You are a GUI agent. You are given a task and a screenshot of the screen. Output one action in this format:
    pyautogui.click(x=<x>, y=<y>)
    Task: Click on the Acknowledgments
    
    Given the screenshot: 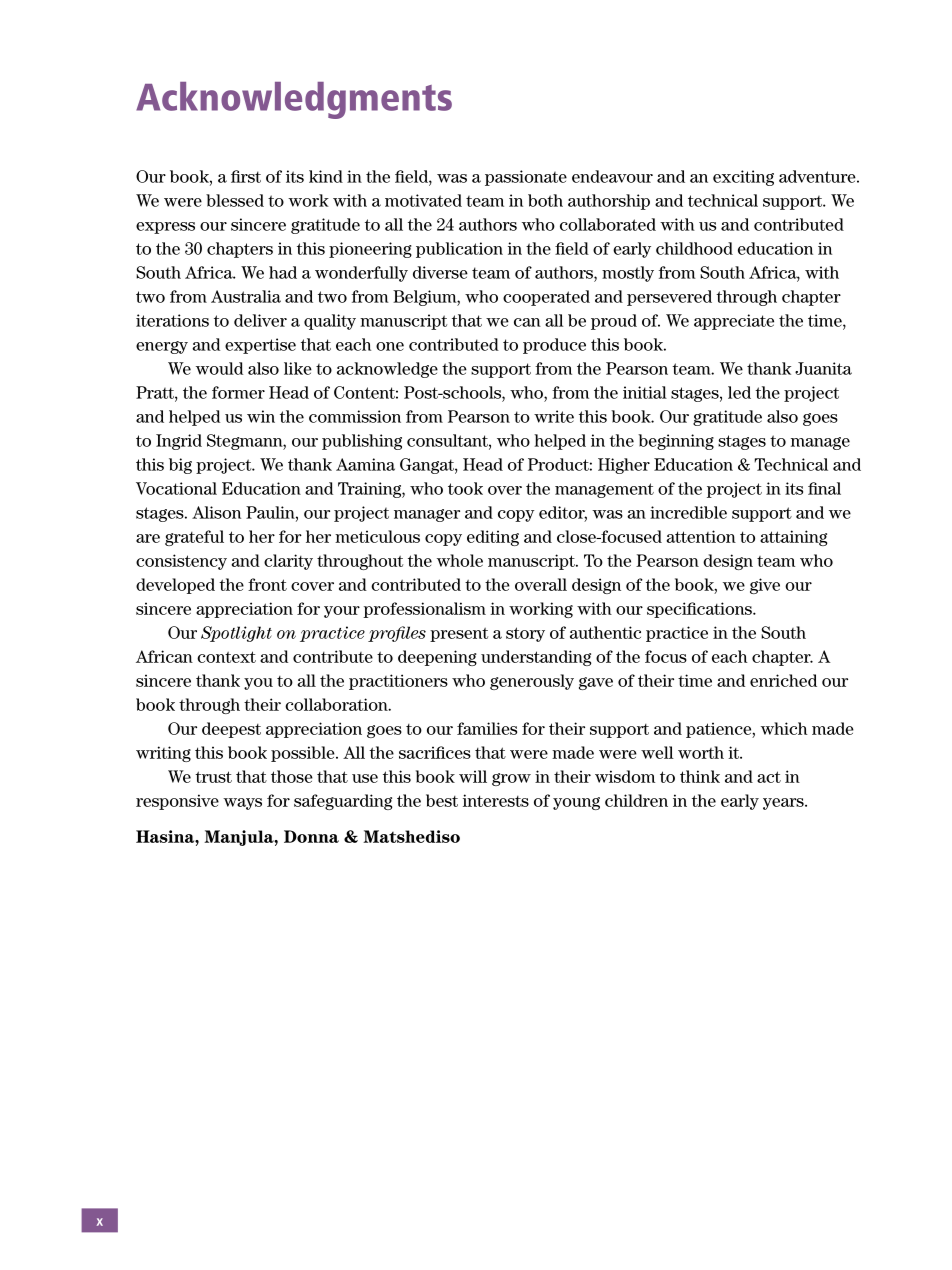 What is the action you would take?
    pyautogui.click(x=294, y=100)
